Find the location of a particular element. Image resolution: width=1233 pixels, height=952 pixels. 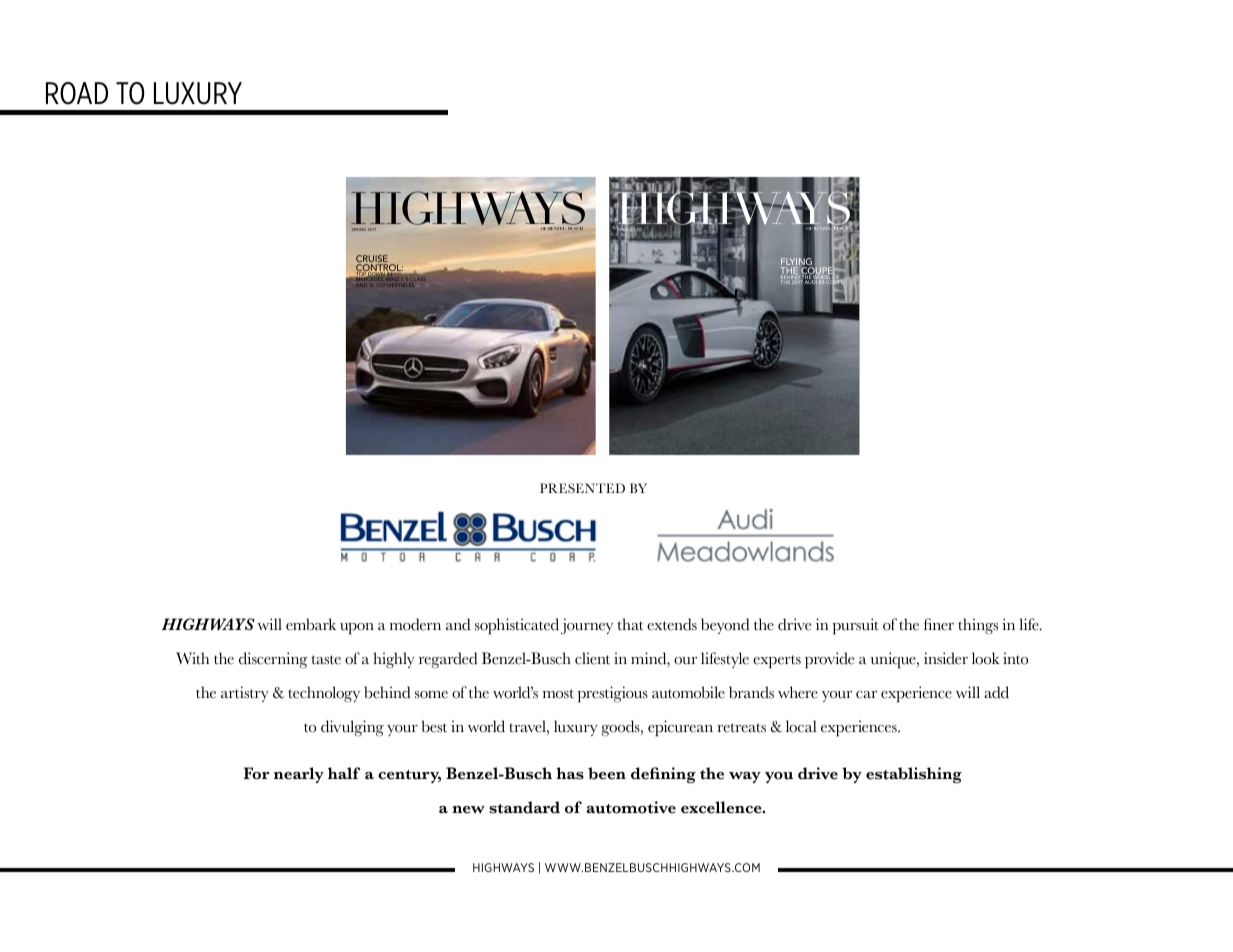

ROAD is located at coordinates (77, 93).
